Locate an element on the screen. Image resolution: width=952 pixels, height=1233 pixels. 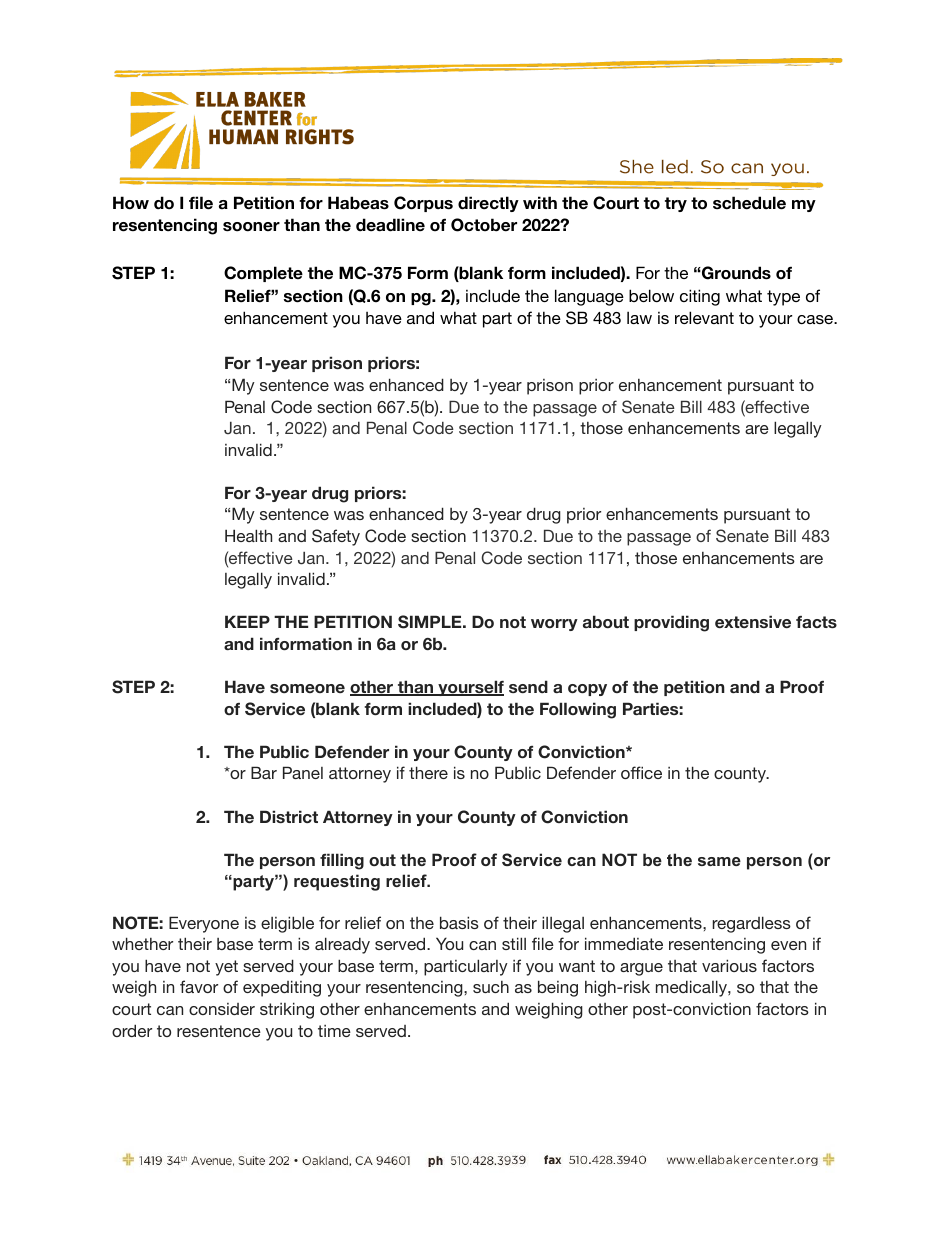
schedule is located at coordinates (749, 203).
